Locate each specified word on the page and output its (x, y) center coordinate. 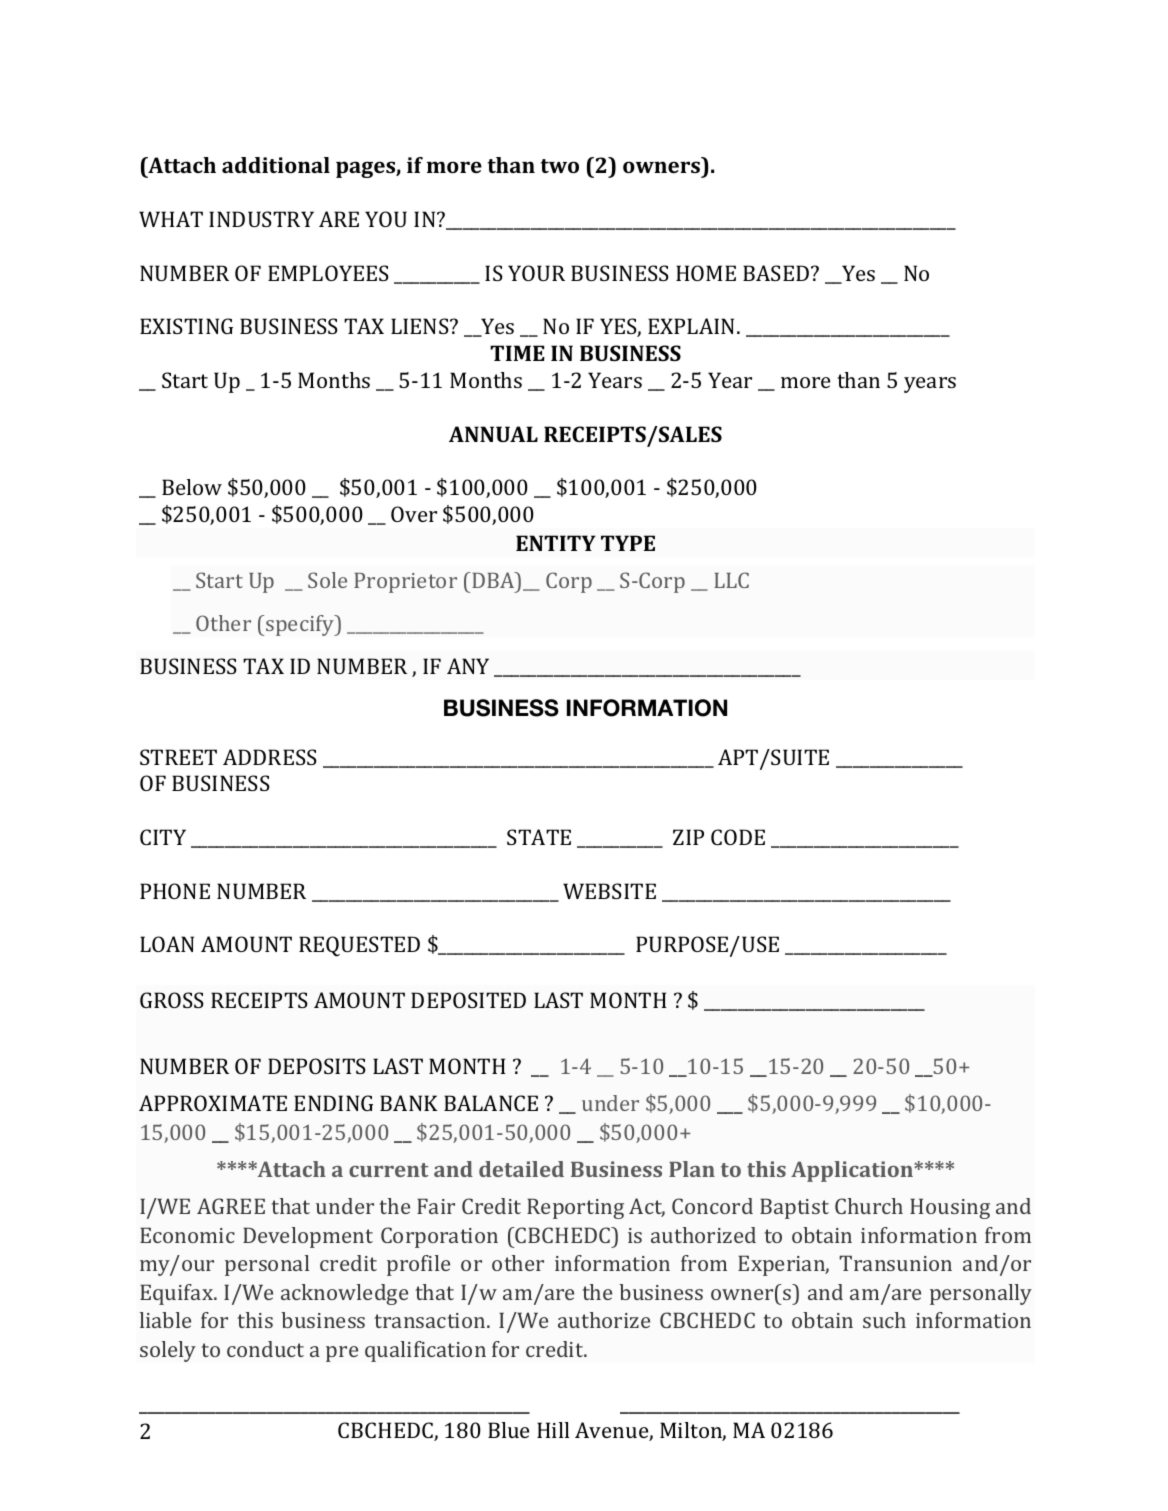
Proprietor (405, 583)
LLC (731, 580)
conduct (265, 1349)
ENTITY (556, 543)
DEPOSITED (468, 1000)
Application (853, 1171)
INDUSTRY (261, 219)
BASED (777, 273)
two (560, 166)
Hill (553, 1430)
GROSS (172, 1000)
